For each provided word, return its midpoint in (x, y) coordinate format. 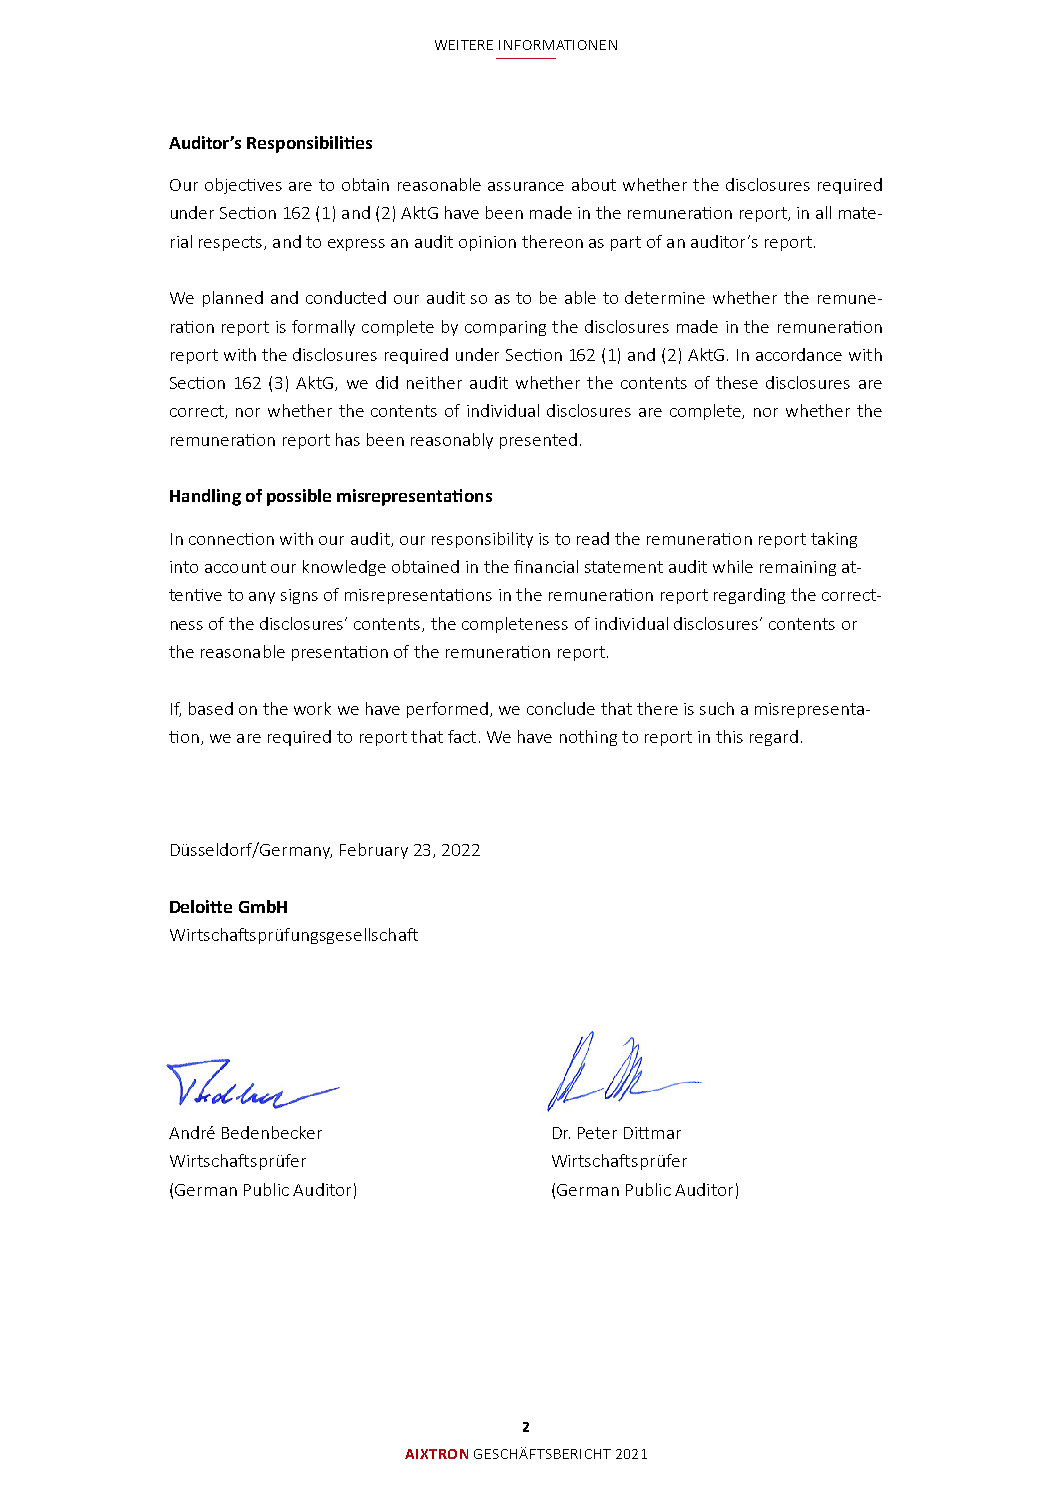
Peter (597, 1133)
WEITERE (464, 45)
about (594, 184)
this (729, 736)
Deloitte (201, 906)
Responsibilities (309, 144)
